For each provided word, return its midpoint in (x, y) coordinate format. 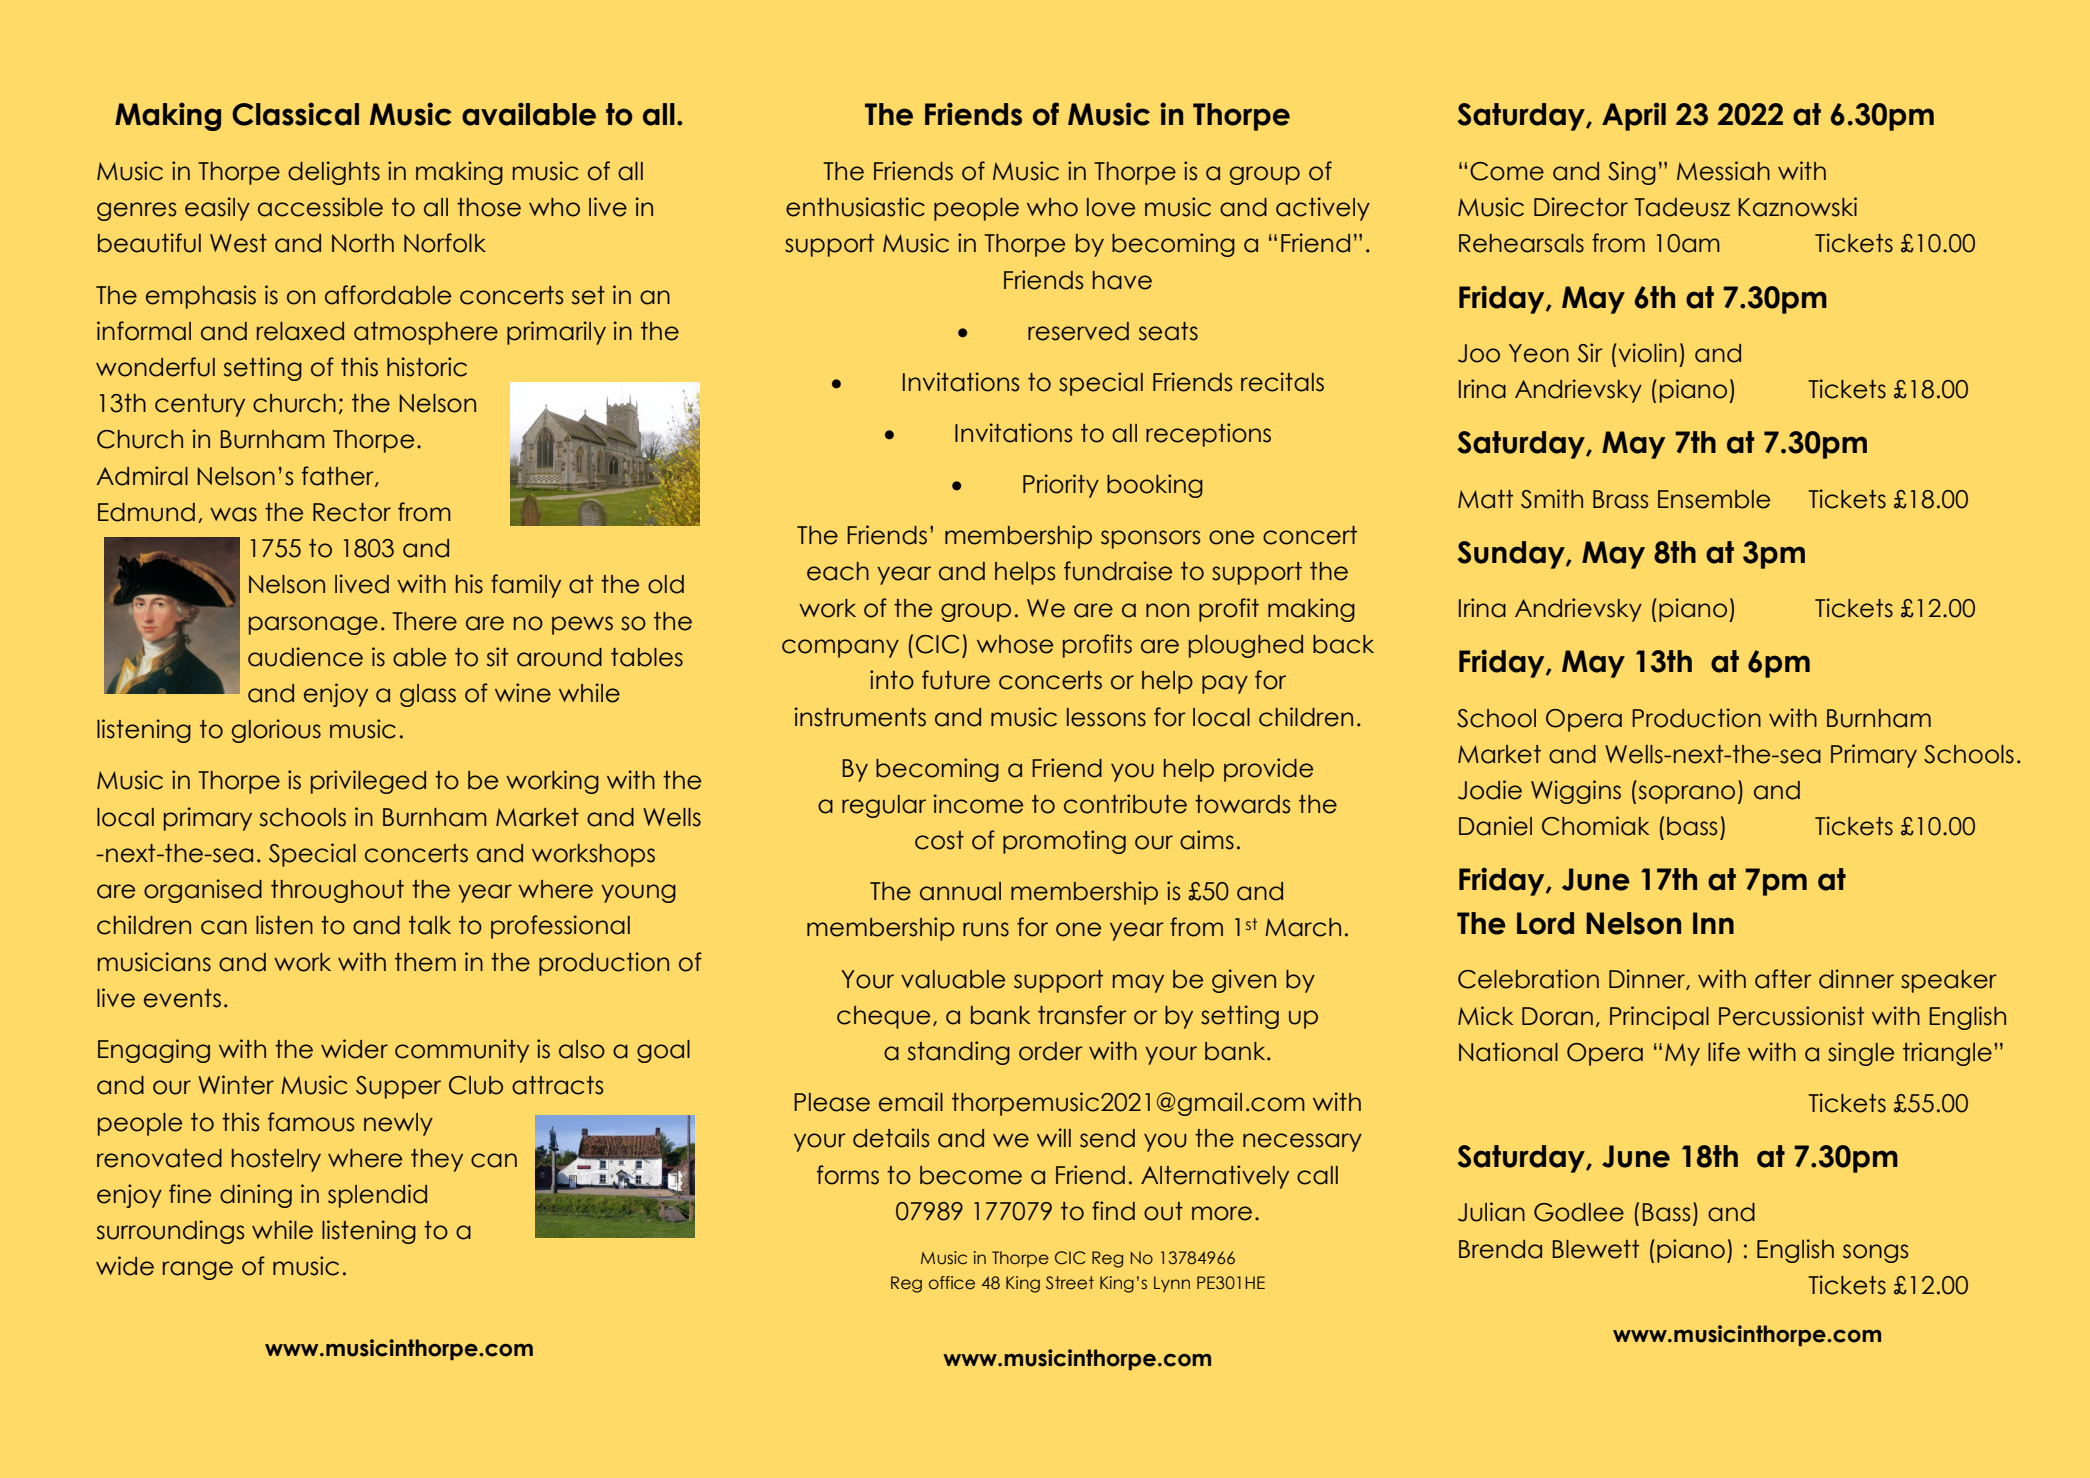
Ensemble (1714, 499)
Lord (1545, 923)
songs (1876, 1253)
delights (334, 173)
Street (1070, 1283)
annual (960, 891)
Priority (1061, 486)
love (1111, 207)
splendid (377, 1196)
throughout (337, 891)
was (233, 514)
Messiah (1723, 171)
